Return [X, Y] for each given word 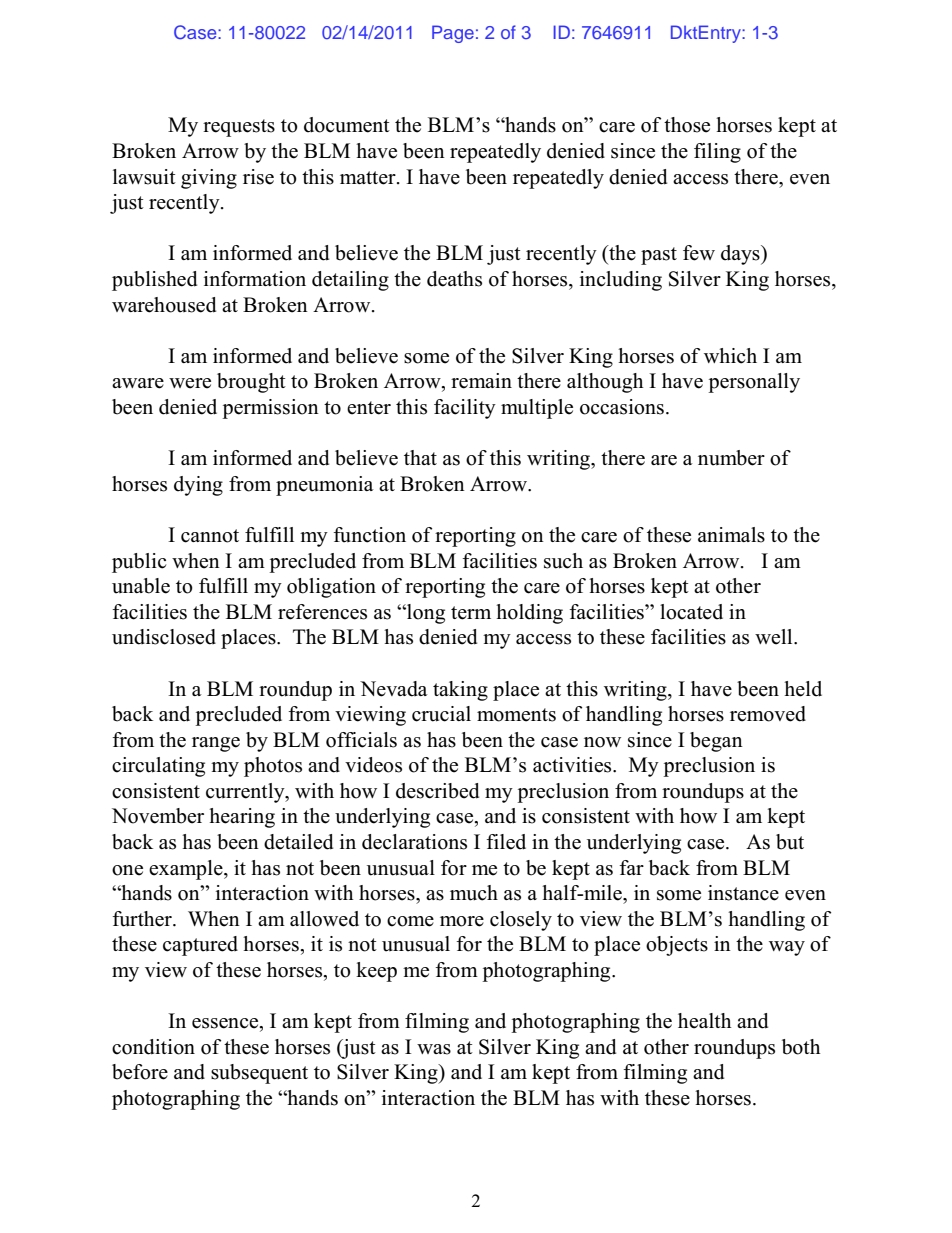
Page [453, 34]
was [434, 1049]
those [687, 125]
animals [731, 535]
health [705, 1021]
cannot [210, 536]
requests [239, 128]
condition [153, 1047]
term [471, 613]
